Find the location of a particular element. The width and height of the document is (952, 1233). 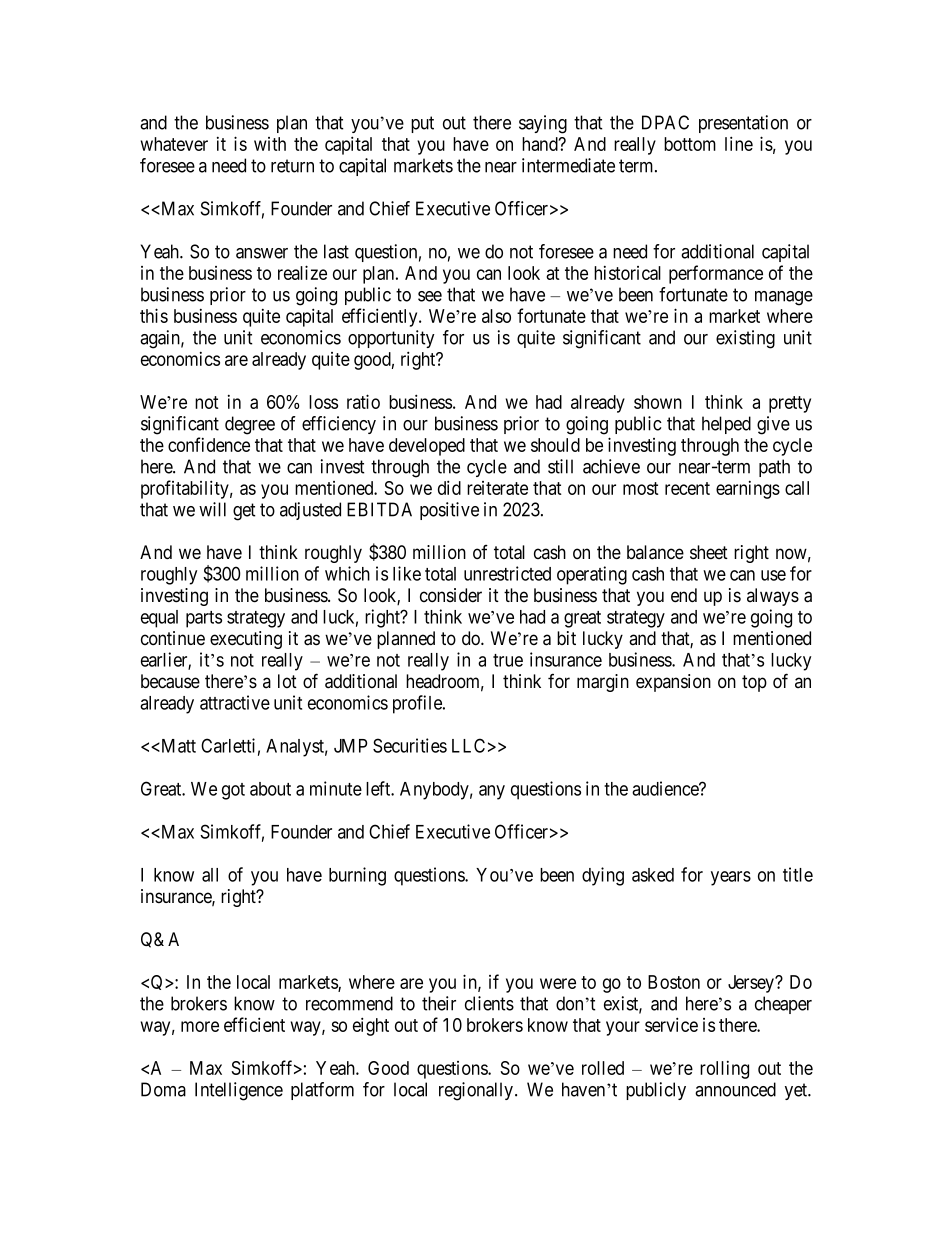

profile is located at coordinates (418, 704).
